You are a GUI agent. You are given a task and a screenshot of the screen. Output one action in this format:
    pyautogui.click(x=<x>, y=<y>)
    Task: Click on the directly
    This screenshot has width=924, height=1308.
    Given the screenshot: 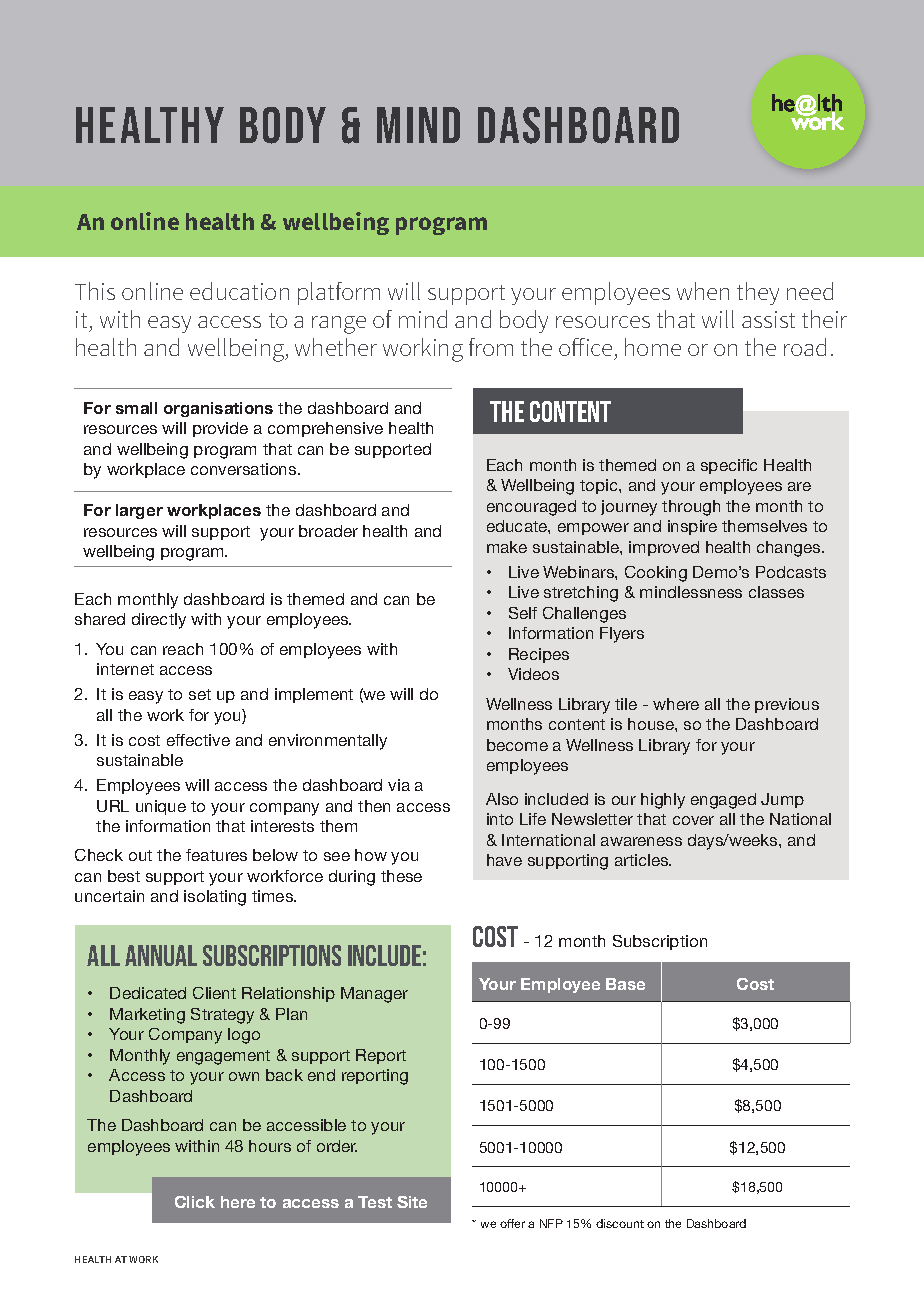 What is the action you would take?
    pyautogui.click(x=159, y=621)
